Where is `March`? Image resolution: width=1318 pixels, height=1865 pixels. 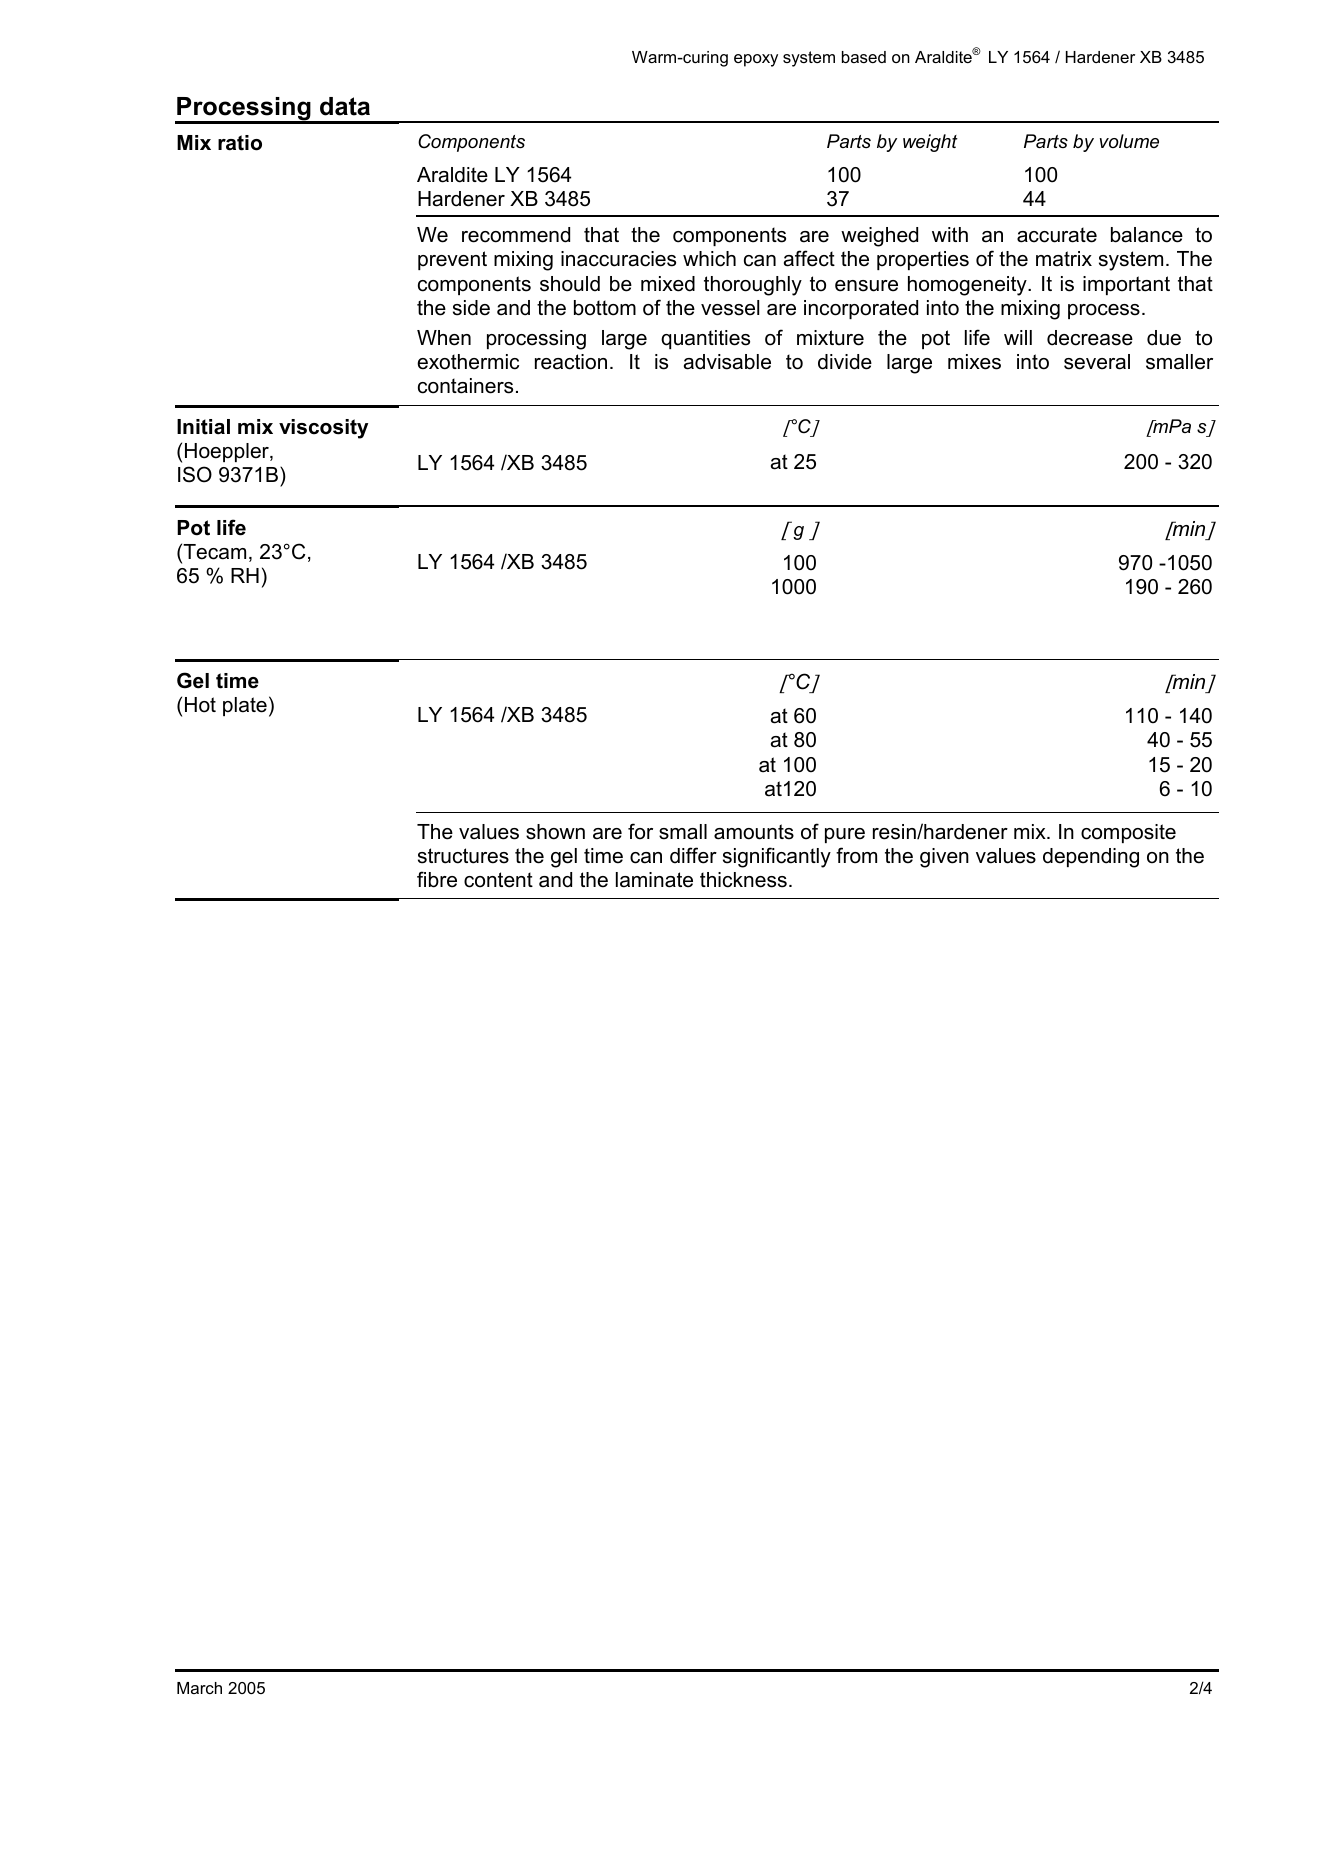 March is located at coordinates (199, 1688).
